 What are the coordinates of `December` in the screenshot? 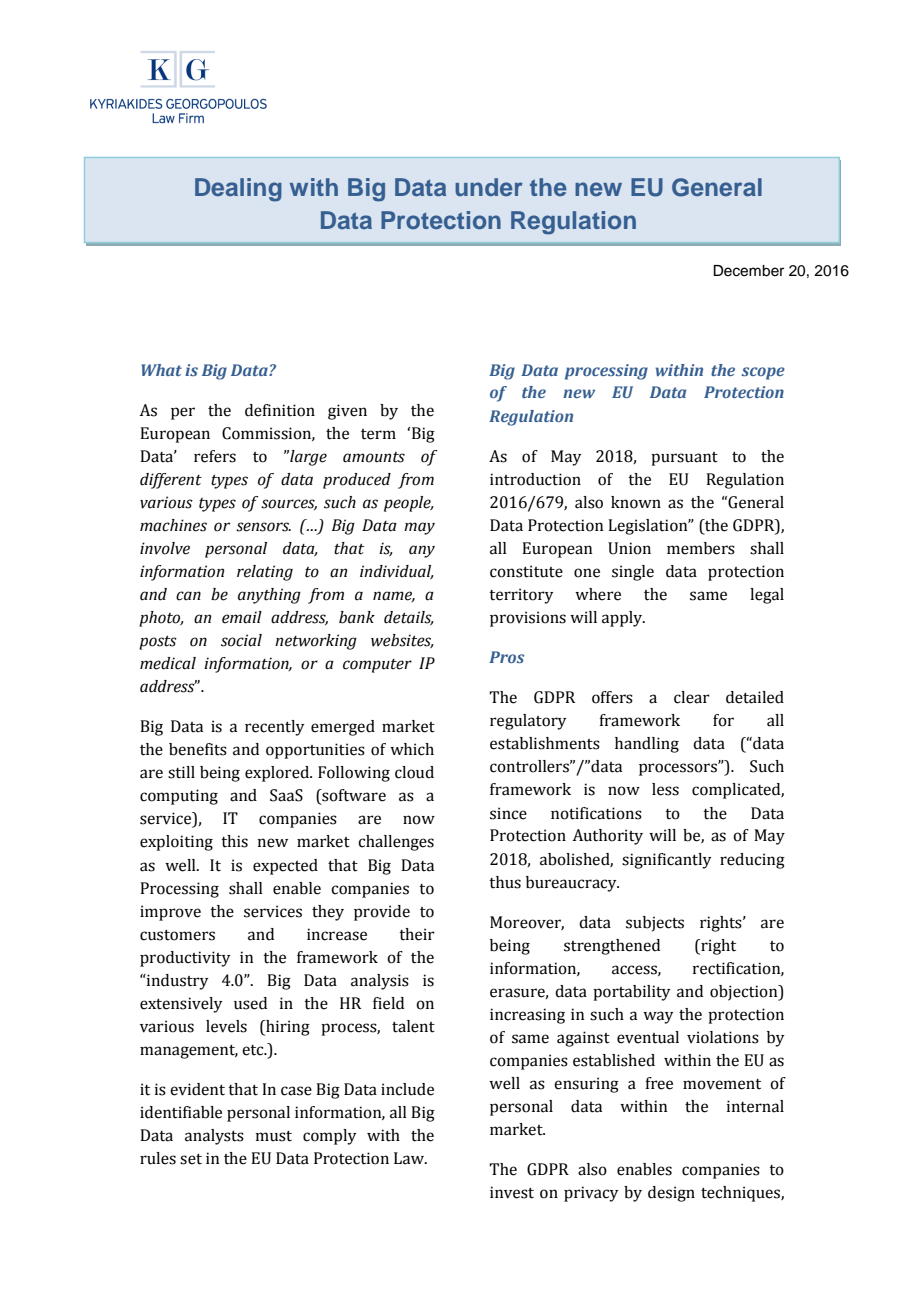 It's located at (748, 271).
